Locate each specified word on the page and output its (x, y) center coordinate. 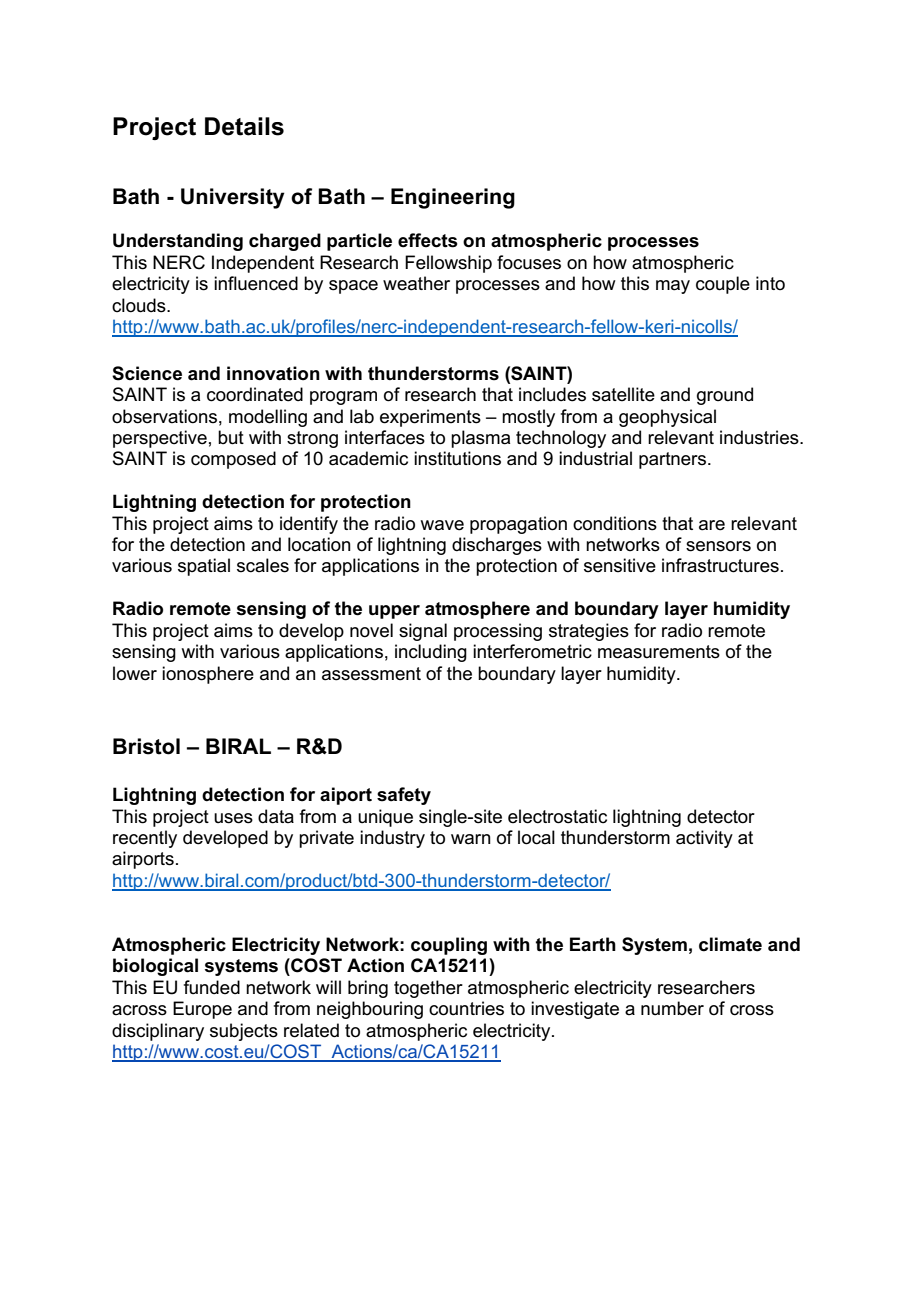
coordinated (255, 394)
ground (725, 396)
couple (723, 285)
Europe (202, 1010)
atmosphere (477, 610)
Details (244, 126)
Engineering (453, 198)
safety (404, 796)
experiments (430, 418)
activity (704, 839)
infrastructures (720, 565)
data (276, 816)
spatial (204, 567)
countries (466, 1008)
